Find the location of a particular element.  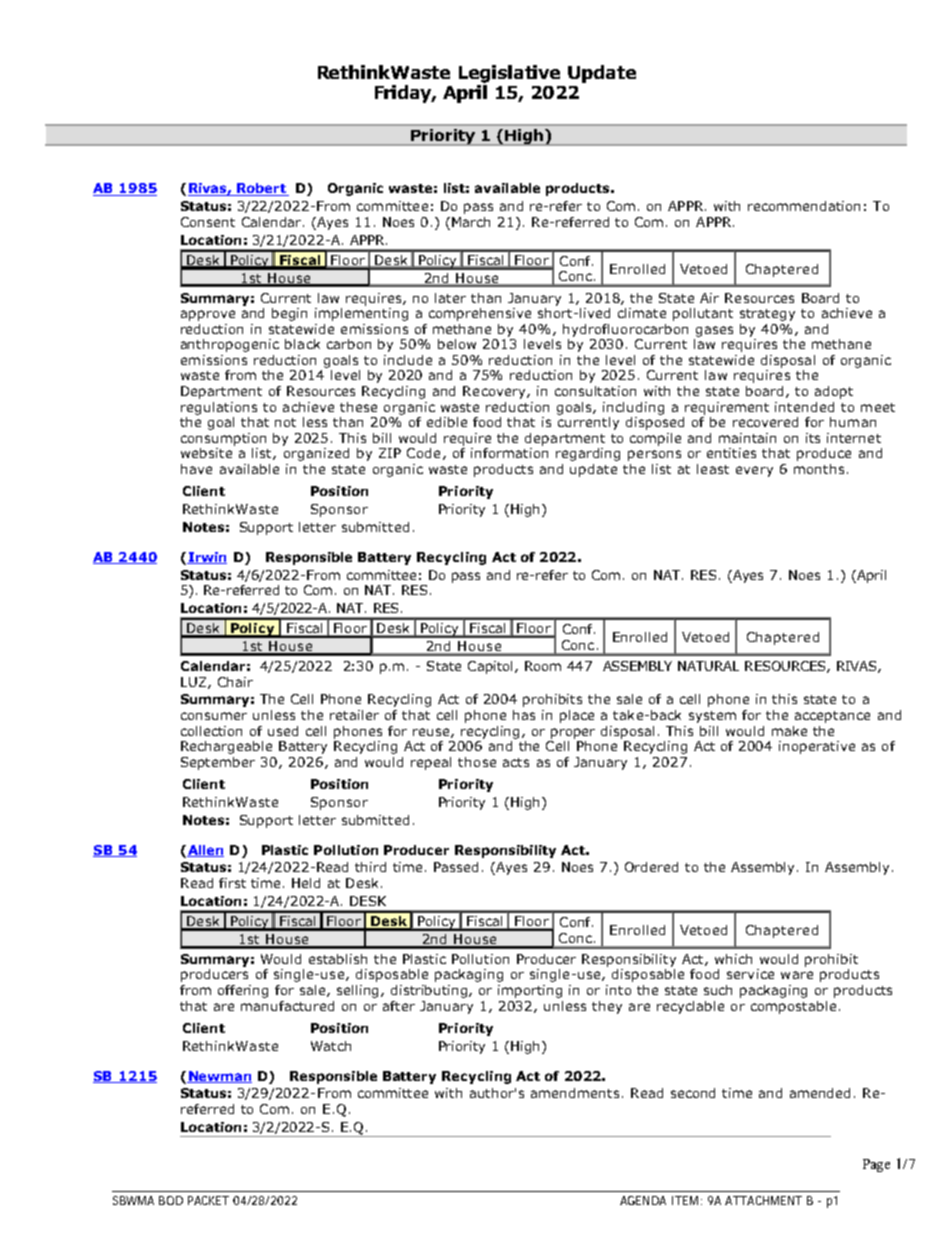

recommendation is located at coordinates (804, 206).
